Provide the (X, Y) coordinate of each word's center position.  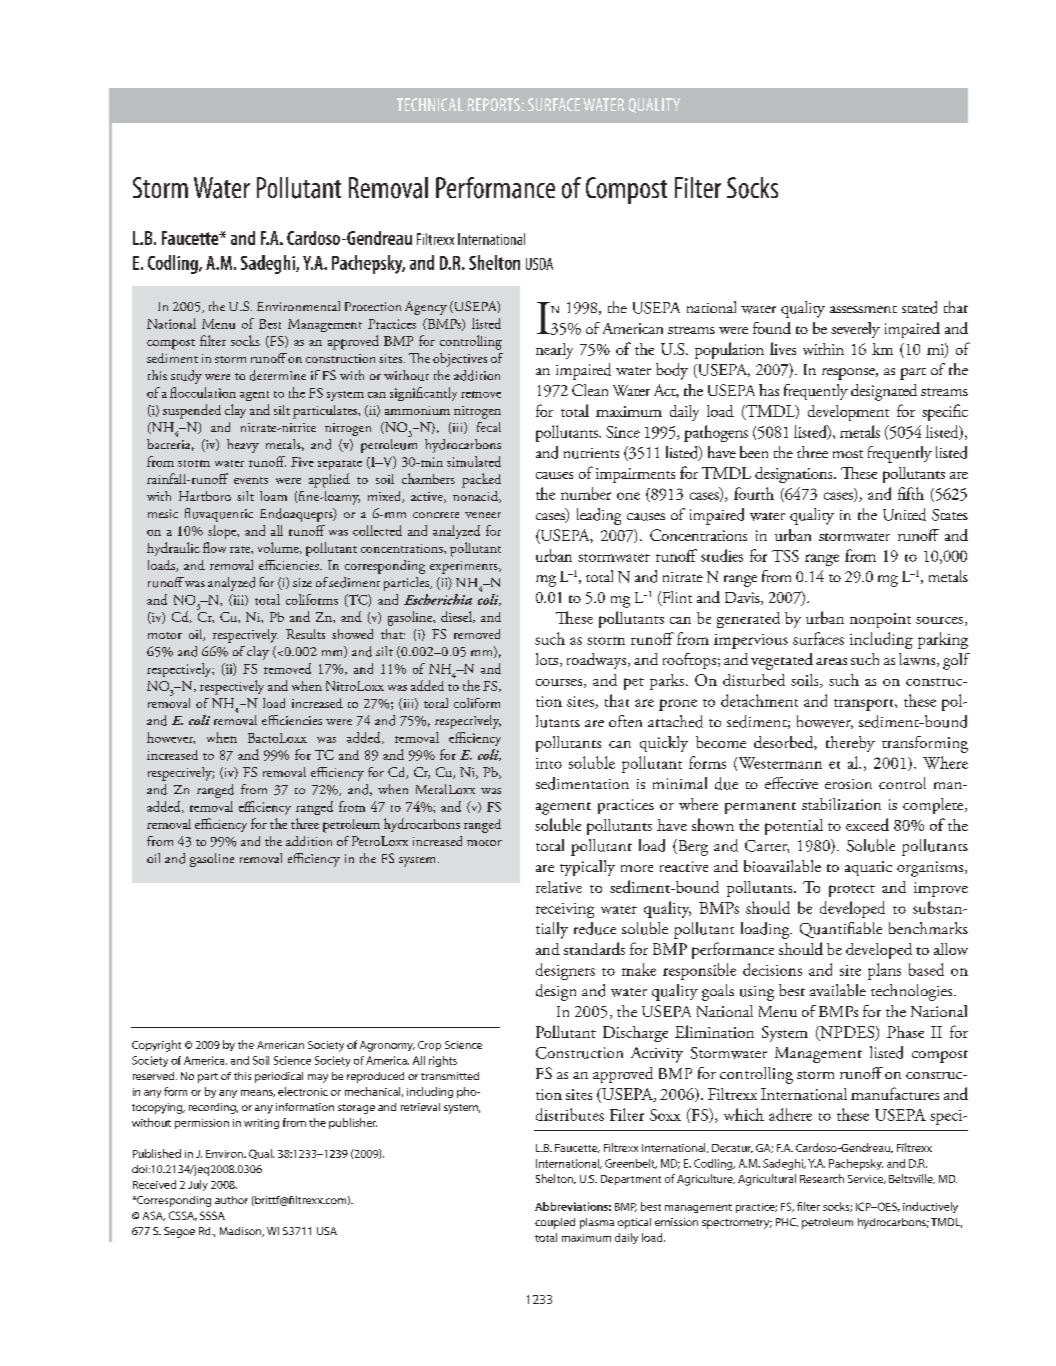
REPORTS (494, 104)
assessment (863, 309)
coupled (555, 1223)
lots (547, 659)
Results (305, 634)
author (231, 1200)
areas (831, 661)
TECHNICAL (430, 104)
